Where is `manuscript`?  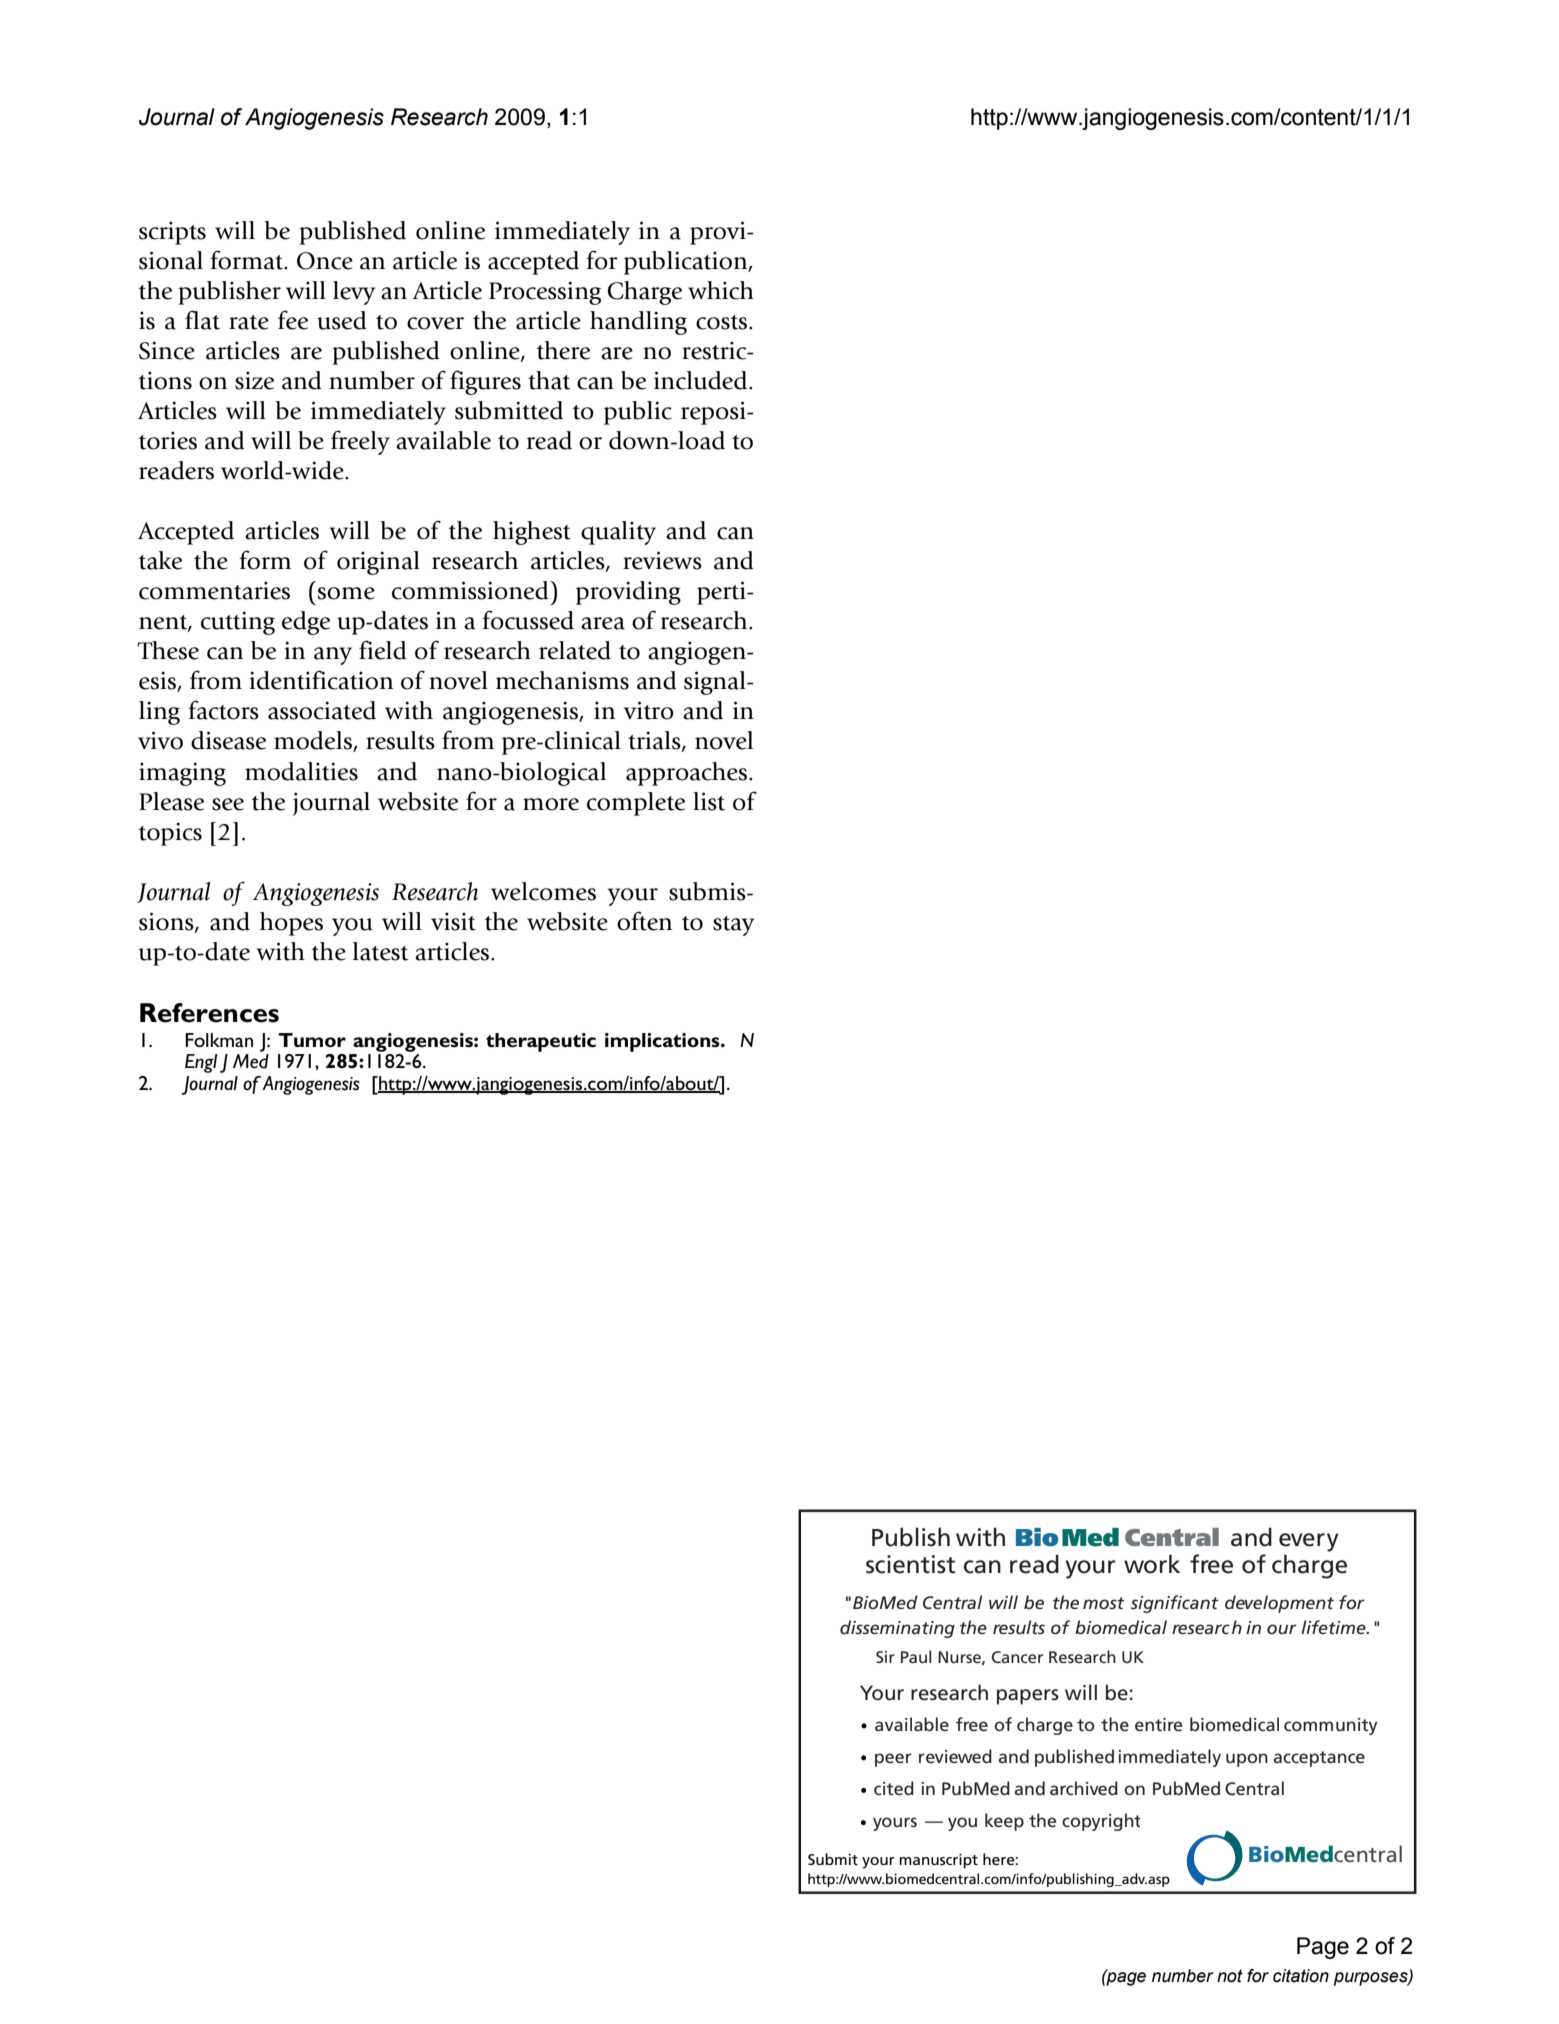 manuscript is located at coordinates (938, 1861).
